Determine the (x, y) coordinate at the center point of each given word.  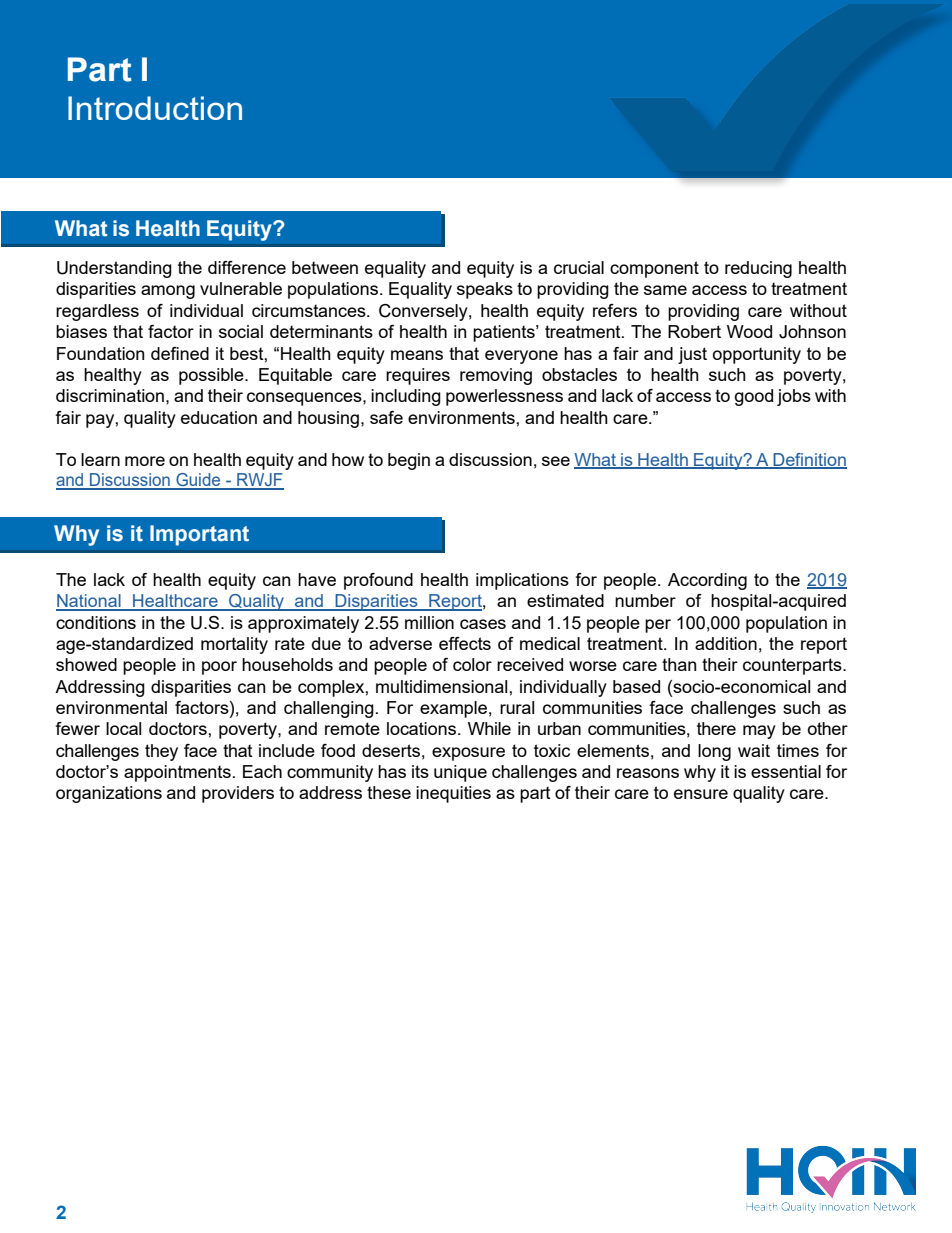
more (145, 461)
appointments (177, 773)
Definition (809, 460)
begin (409, 461)
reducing (758, 269)
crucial (579, 267)
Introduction (155, 108)
